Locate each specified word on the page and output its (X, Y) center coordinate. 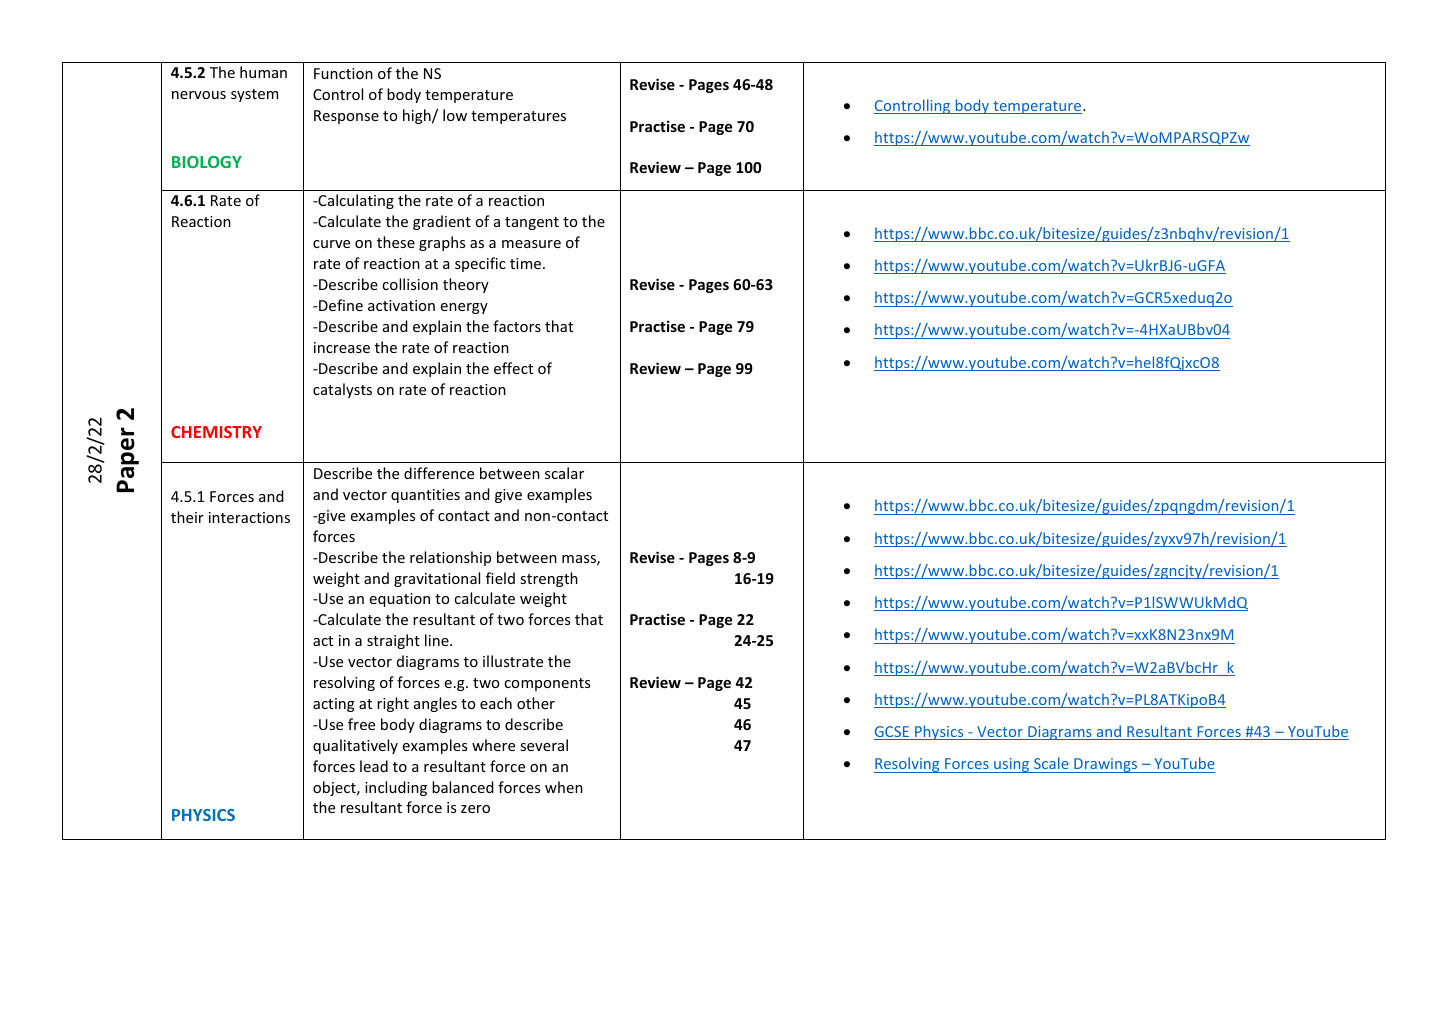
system (254, 95)
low (455, 115)
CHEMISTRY (216, 432)
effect (513, 368)
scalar (564, 473)
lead (374, 766)
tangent (532, 223)
